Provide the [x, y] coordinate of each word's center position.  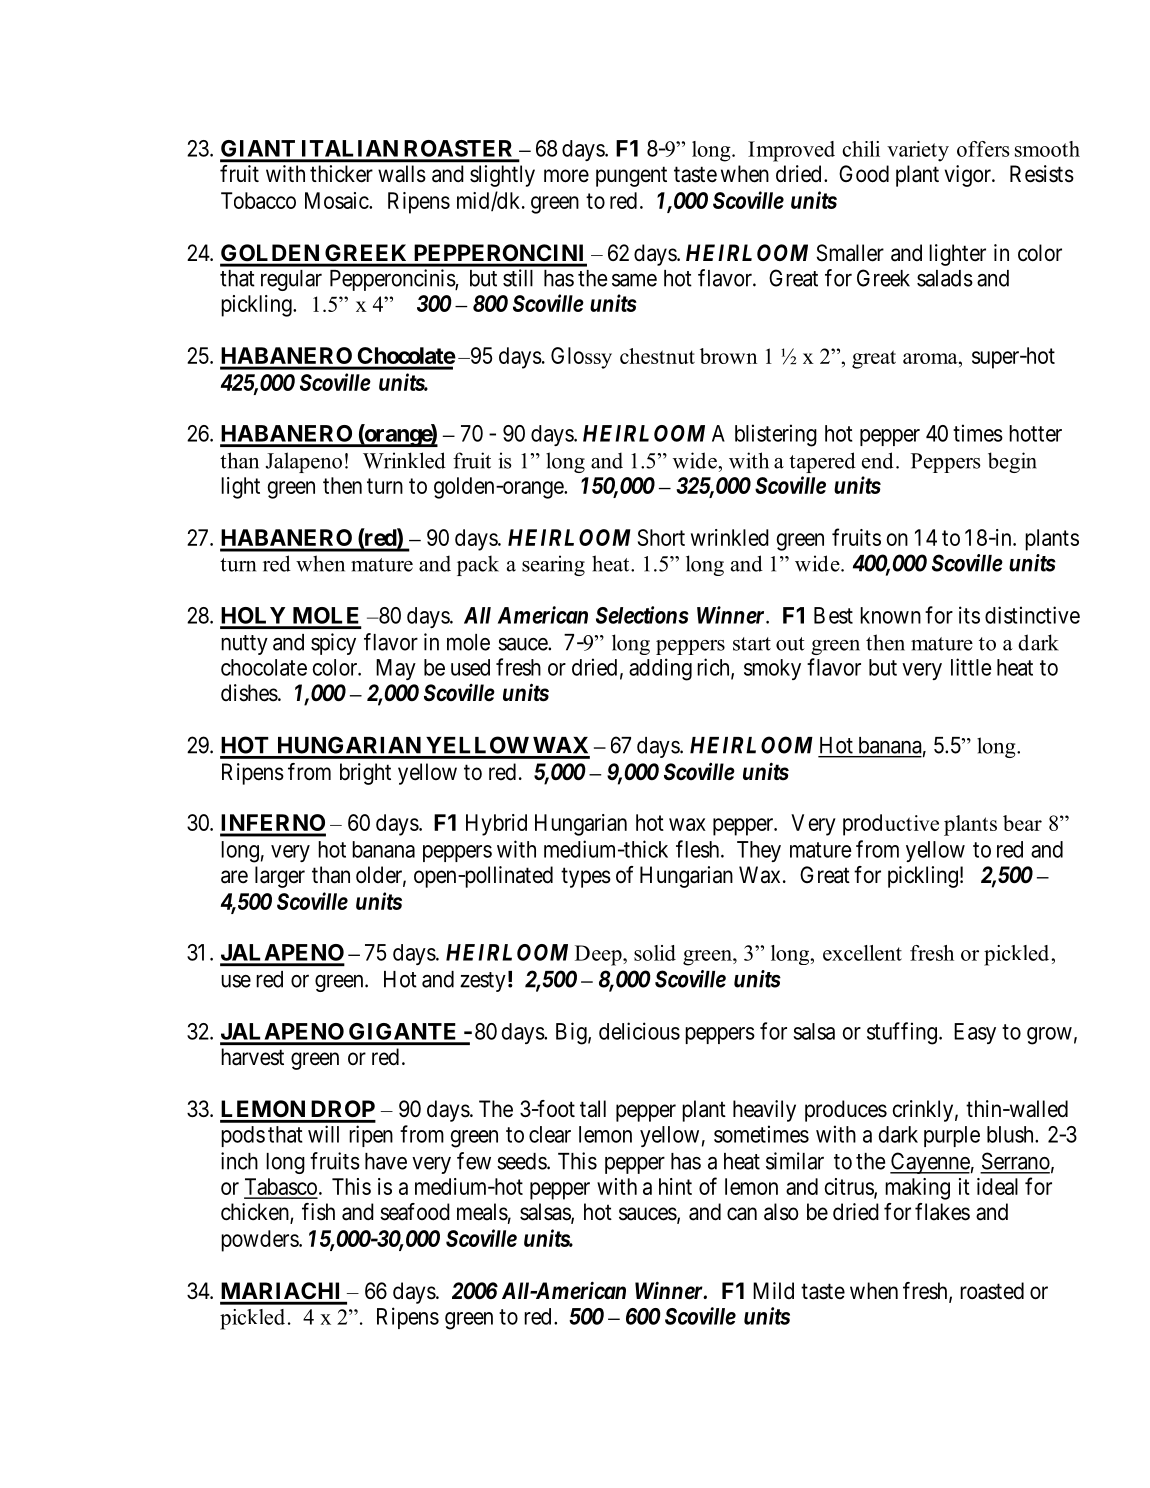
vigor [968, 176]
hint [675, 1186]
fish [318, 1212]
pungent [631, 176]
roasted [992, 1291]
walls [402, 174]
